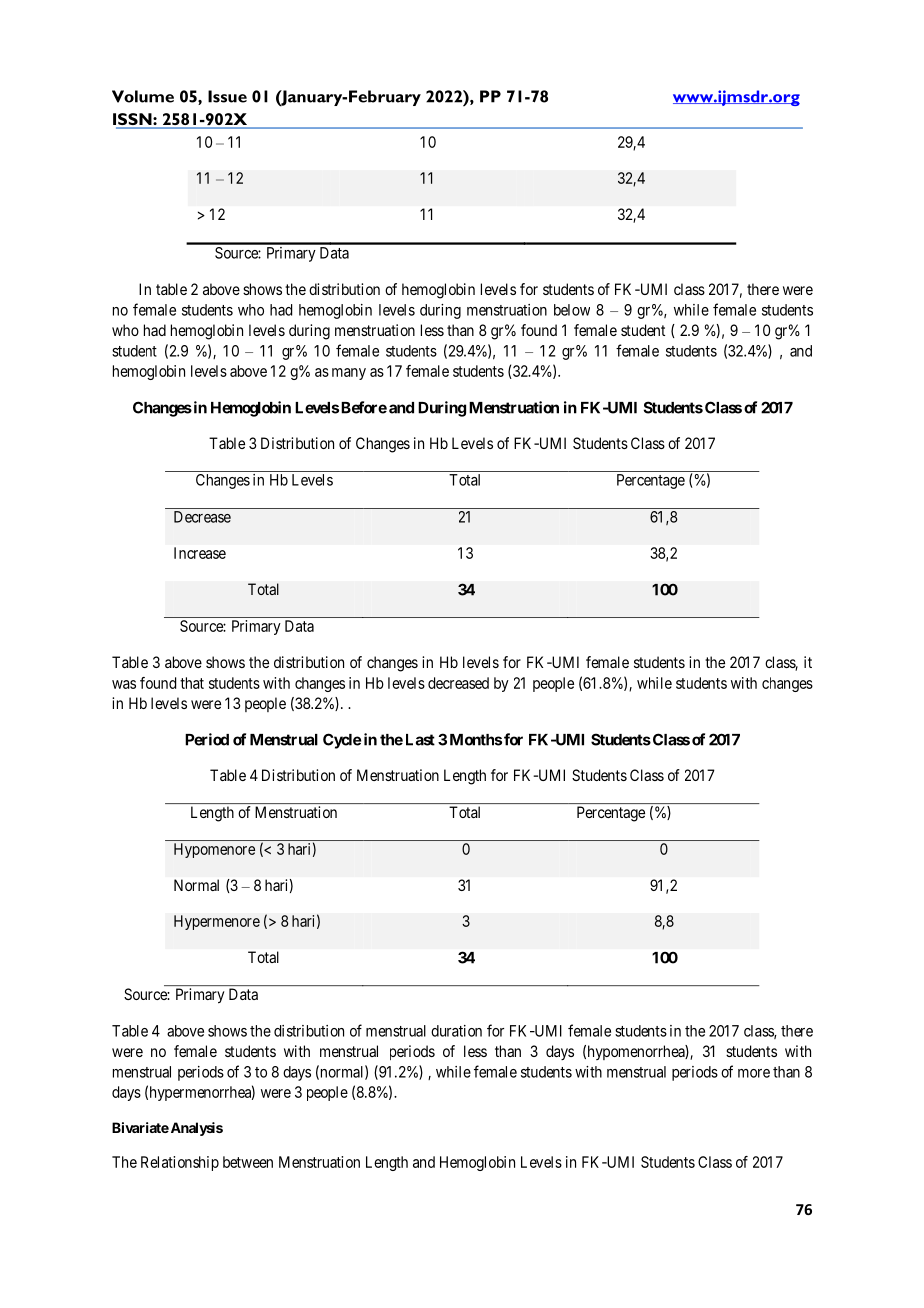 Image resolution: width=924 pixels, height=1308 pixels. I want to click on Cycle, so click(342, 741).
